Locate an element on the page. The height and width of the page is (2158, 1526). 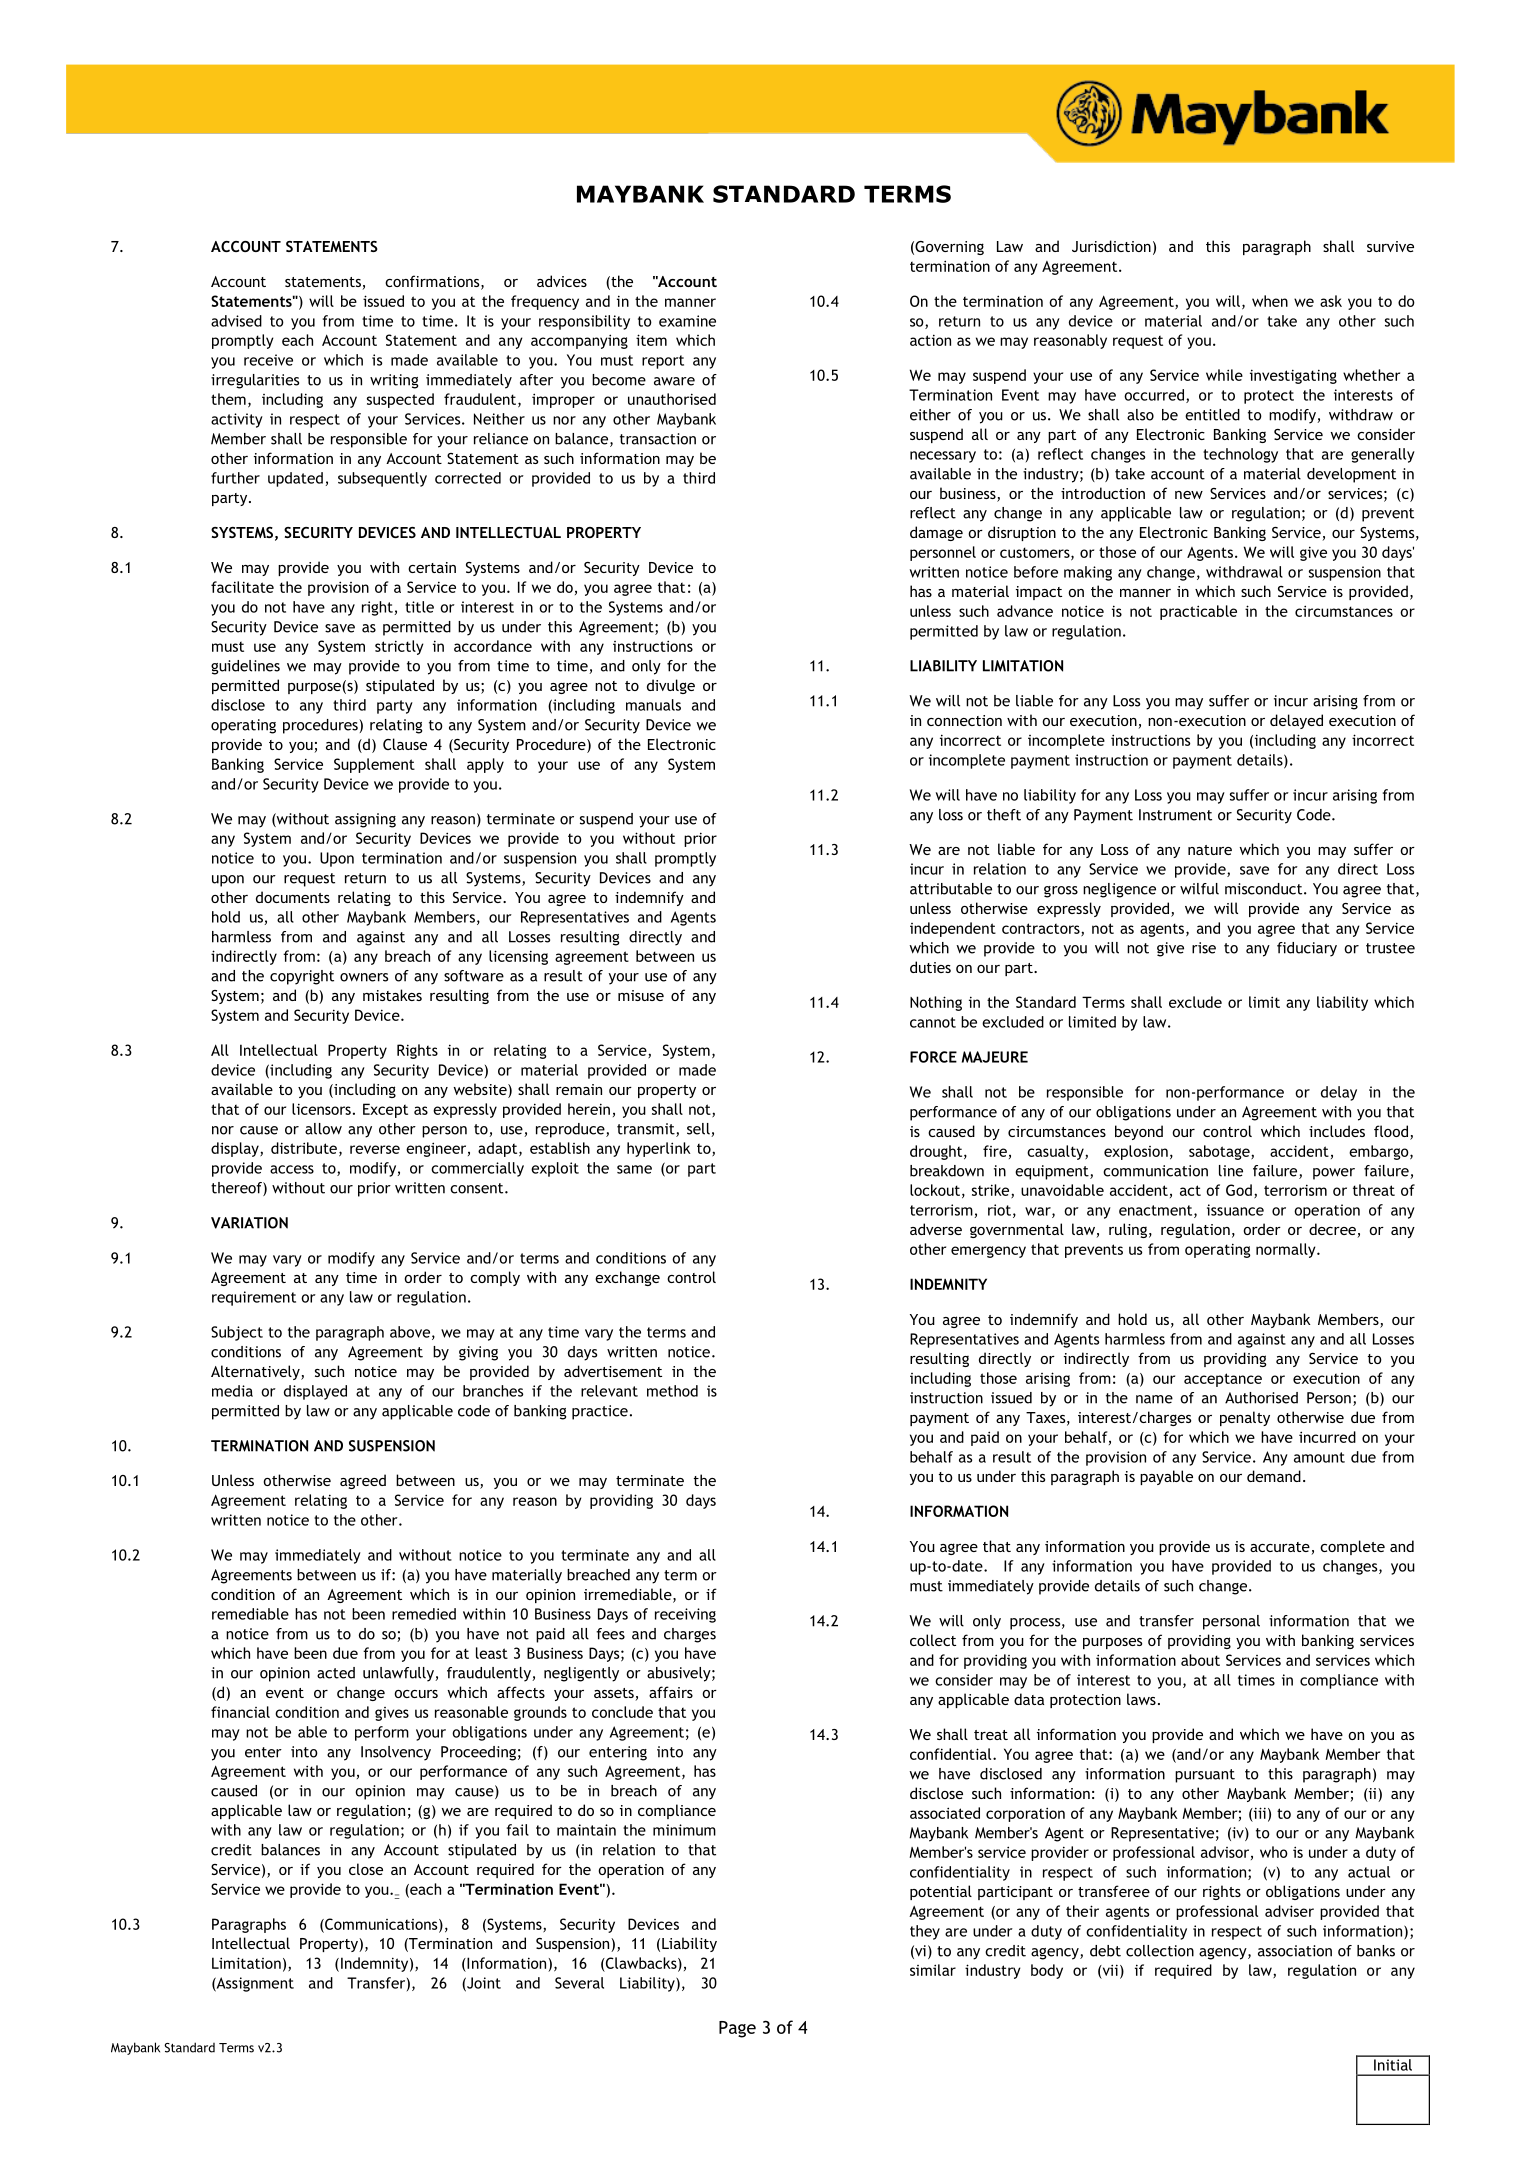
Several is located at coordinates (579, 1983).
